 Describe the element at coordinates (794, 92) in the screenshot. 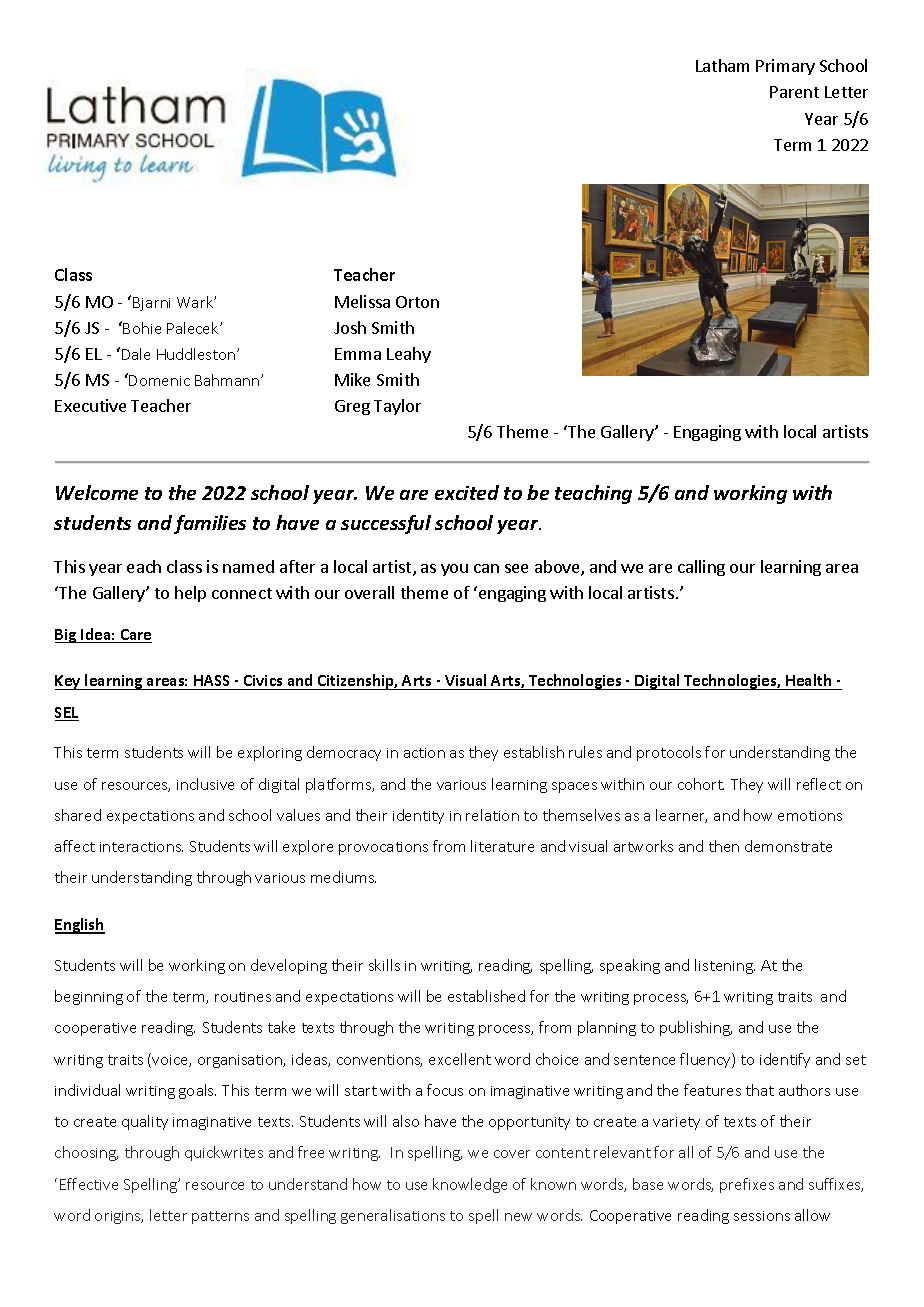

I see `Parent` at that location.
